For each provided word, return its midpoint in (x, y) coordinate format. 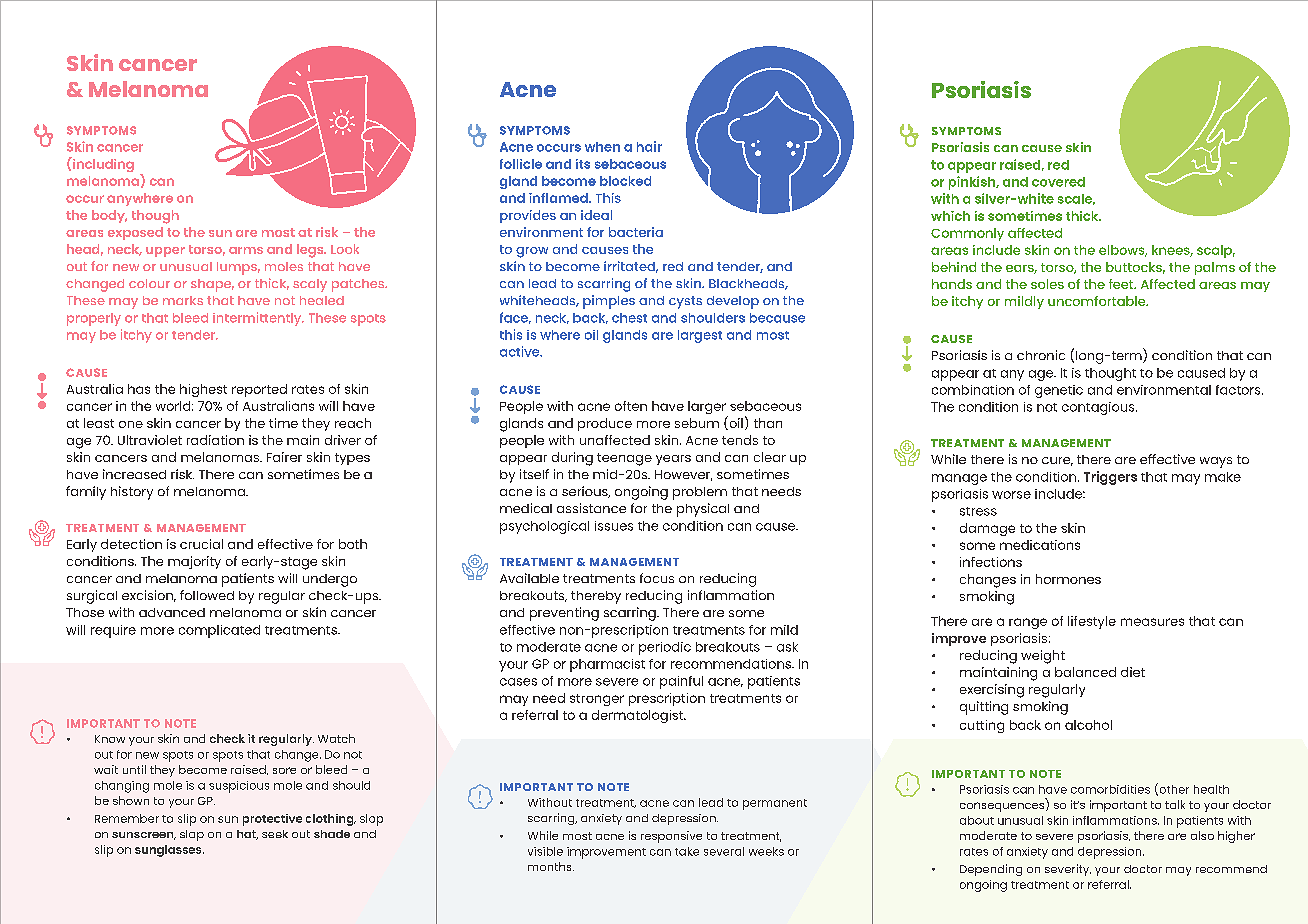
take (687, 851)
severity (1068, 870)
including (102, 164)
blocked (625, 181)
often (631, 406)
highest (203, 390)
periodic (665, 648)
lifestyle (1092, 622)
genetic (1059, 391)
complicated (219, 631)
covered (1058, 182)
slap (192, 835)
